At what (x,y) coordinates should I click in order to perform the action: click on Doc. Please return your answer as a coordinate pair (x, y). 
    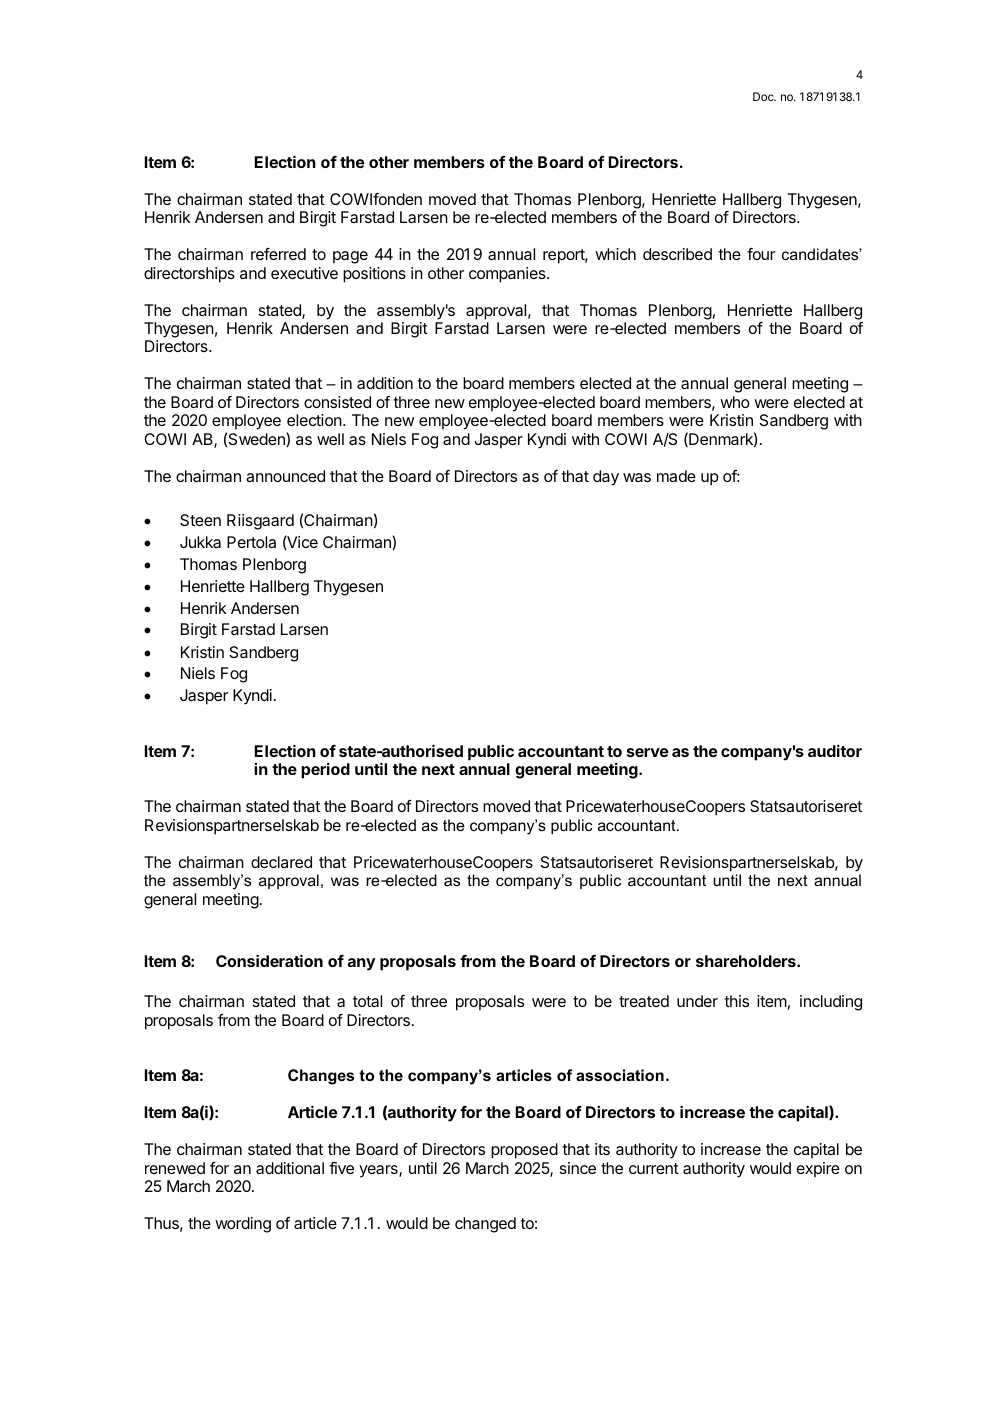
    Looking at the image, I should click on (764, 96).
